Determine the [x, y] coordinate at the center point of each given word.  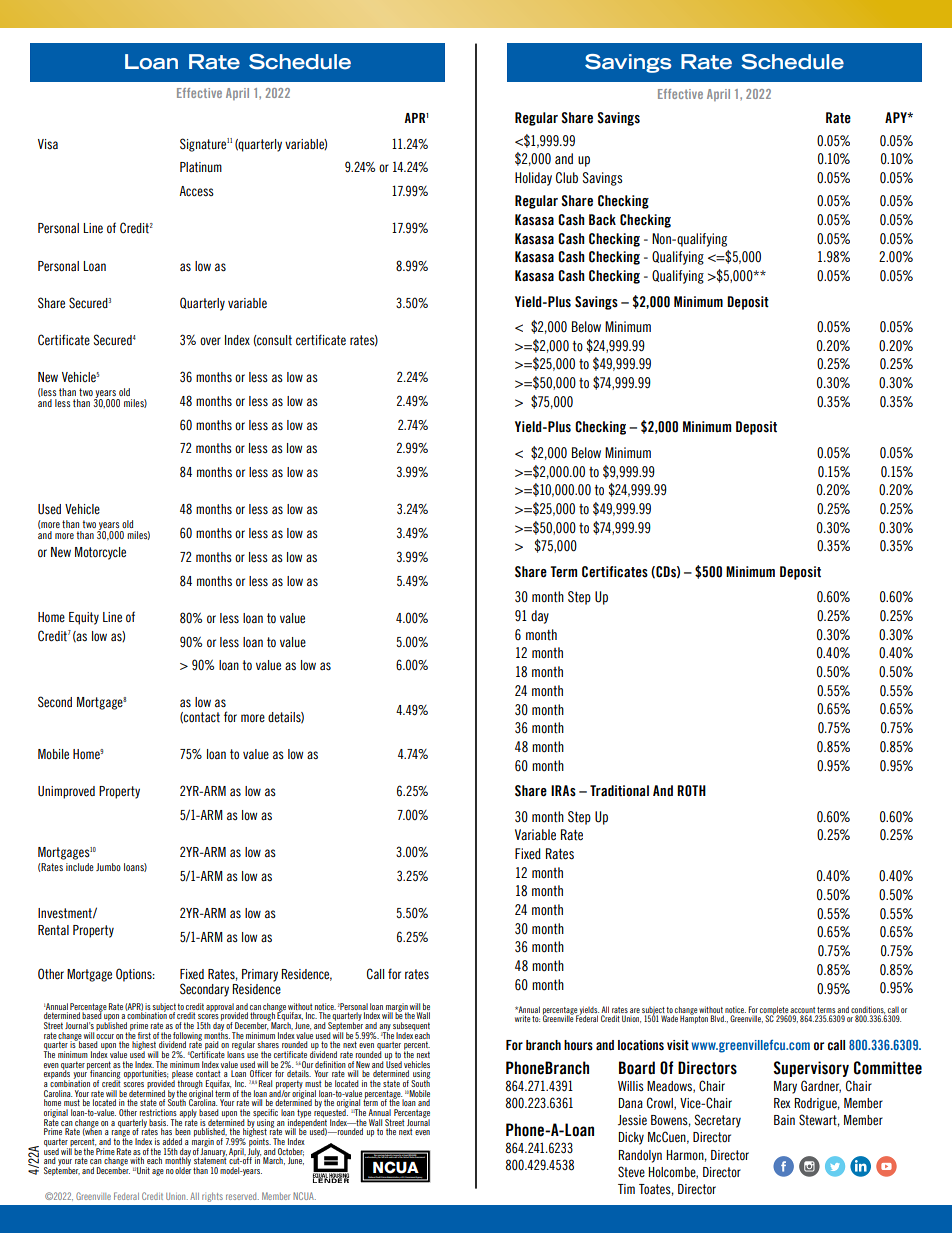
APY [897, 117]
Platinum [201, 167]
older [183, 1169]
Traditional [619, 791]
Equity [84, 618]
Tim [626, 1189]
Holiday [533, 179]
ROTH [691, 791]
